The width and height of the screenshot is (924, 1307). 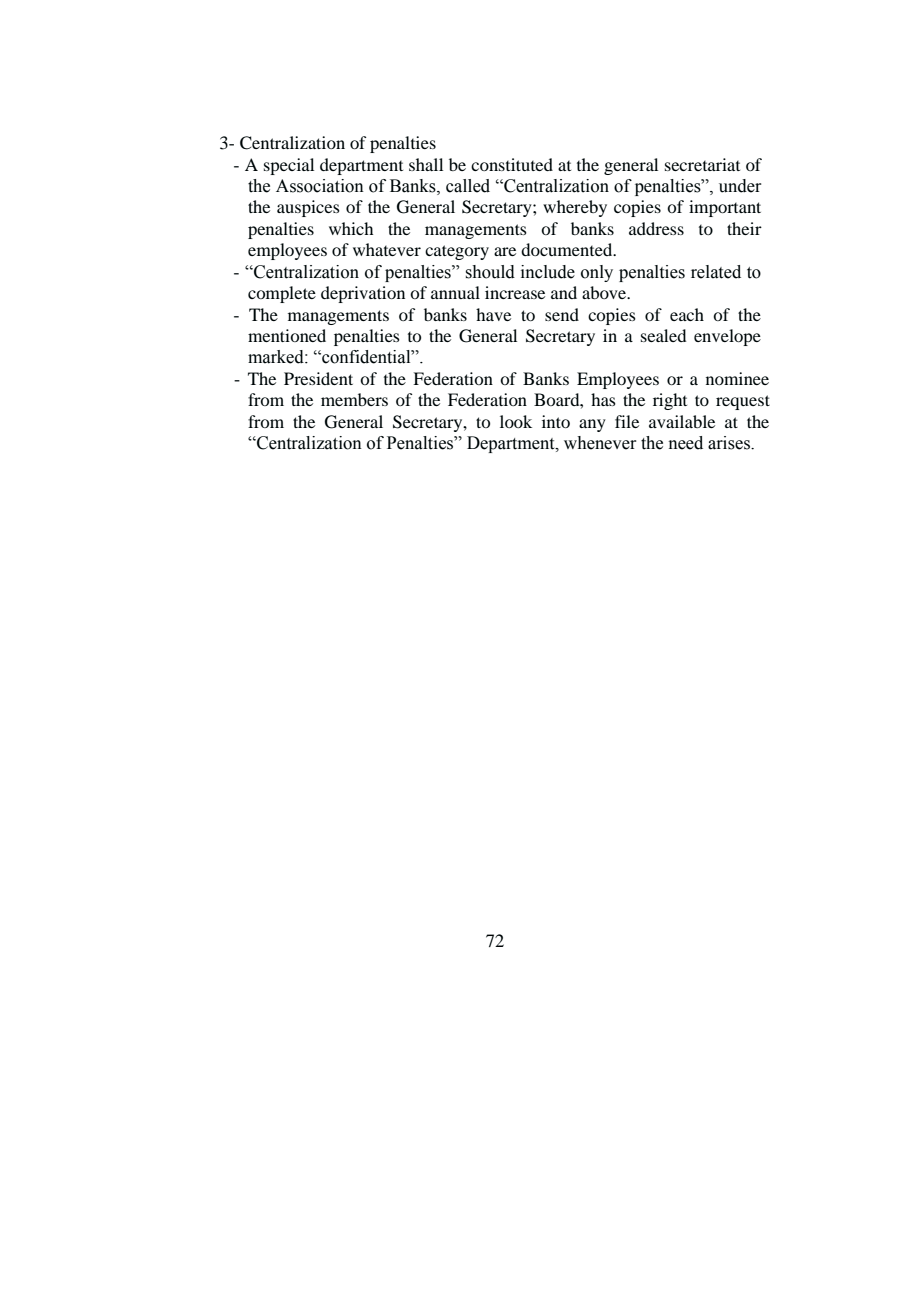 What do you see at coordinates (320, 186) in the screenshot?
I see `Association` at bounding box center [320, 186].
